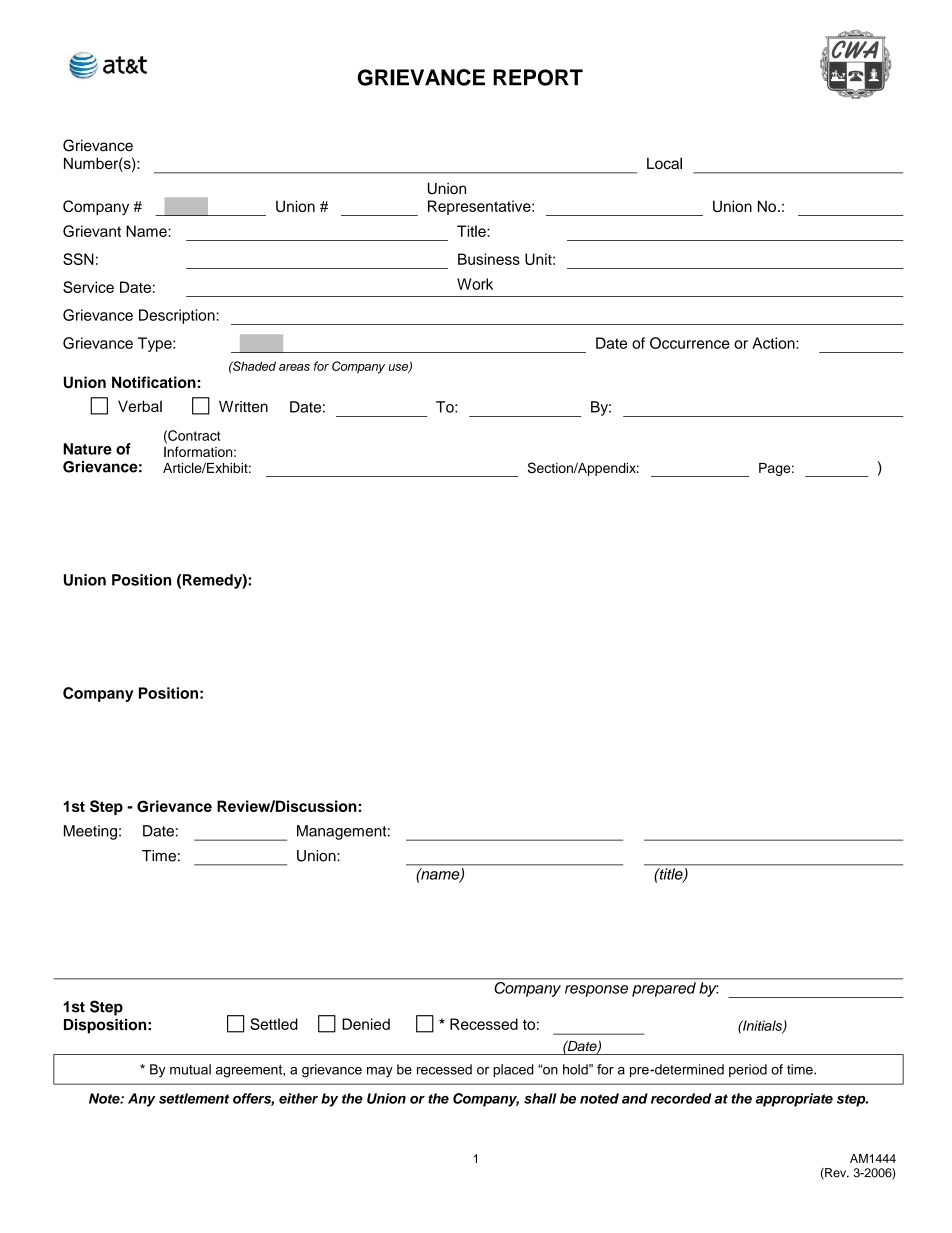 The image size is (952, 1233). What do you see at coordinates (664, 989) in the document?
I see `prepared` at bounding box center [664, 989].
